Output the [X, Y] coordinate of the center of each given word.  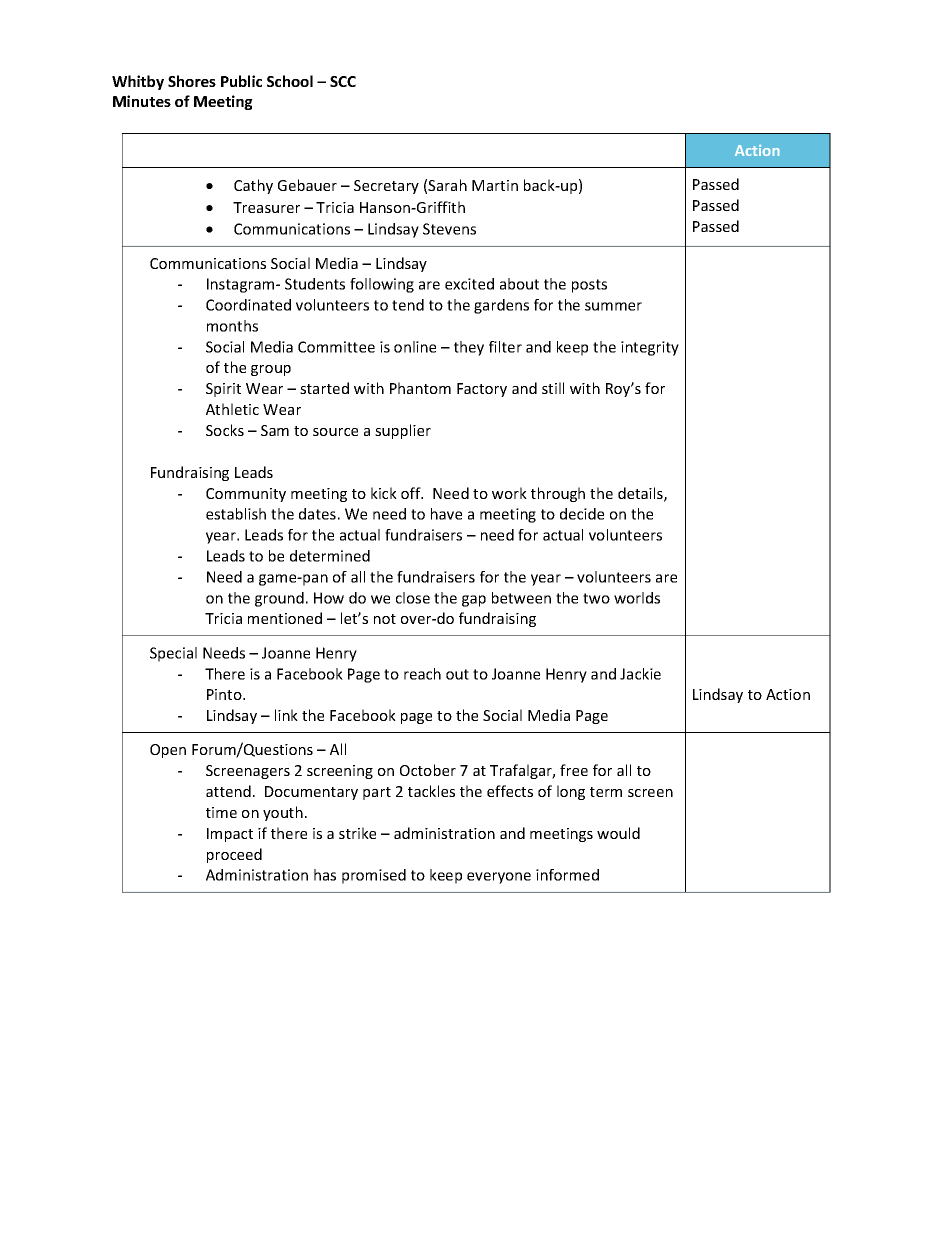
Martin [495, 185]
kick [384, 493]
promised [374, 876]
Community [246, 495]
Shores [192, 81]
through [558, 494]
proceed [234, 855]
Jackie [640, 674]
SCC [343, 81]
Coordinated [248, 305]
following [382, 285]
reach [422, 674]
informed [567, 875]
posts [589, 286]
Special [173, 654]
